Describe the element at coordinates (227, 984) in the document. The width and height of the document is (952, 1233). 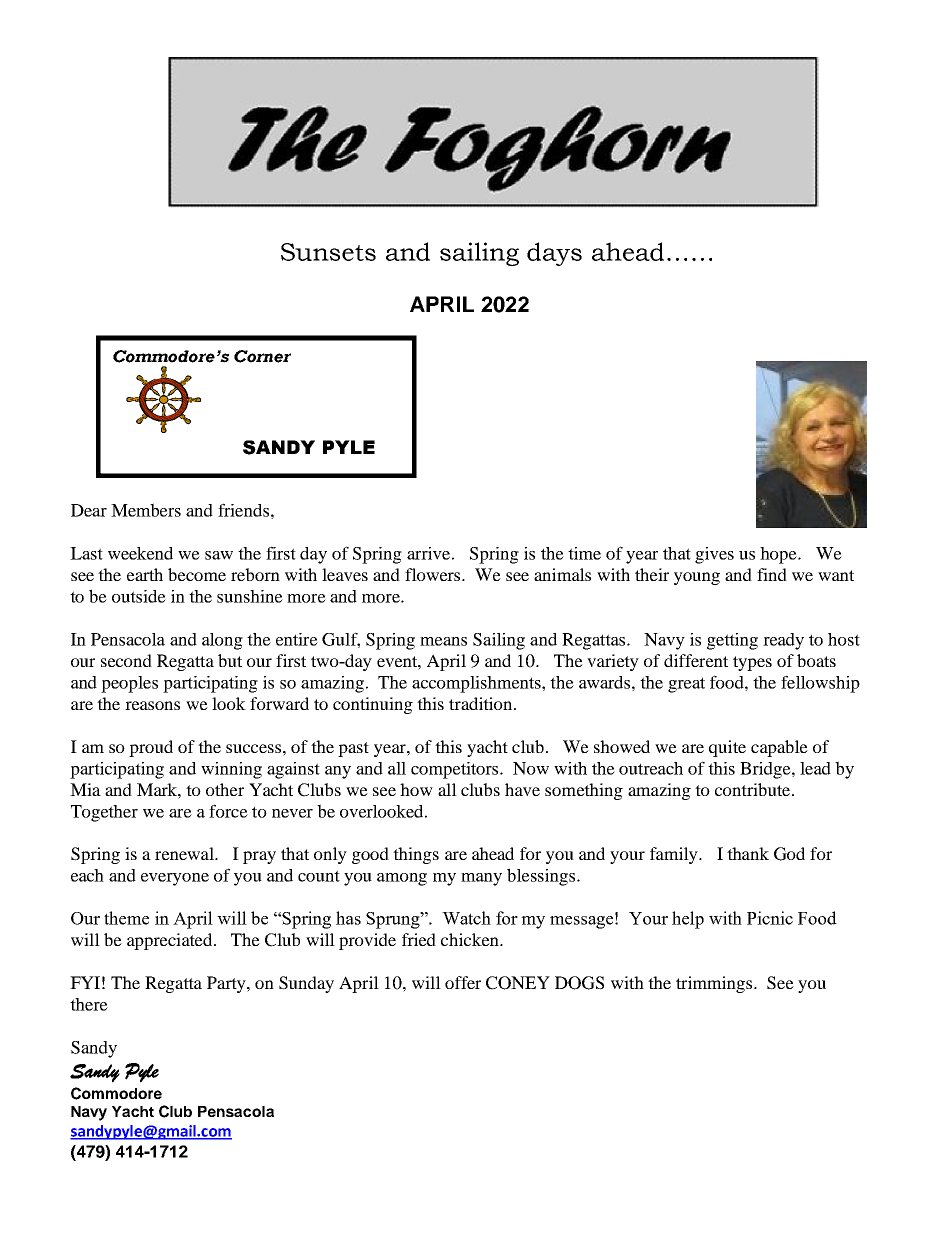
I see `Party` at that location.
